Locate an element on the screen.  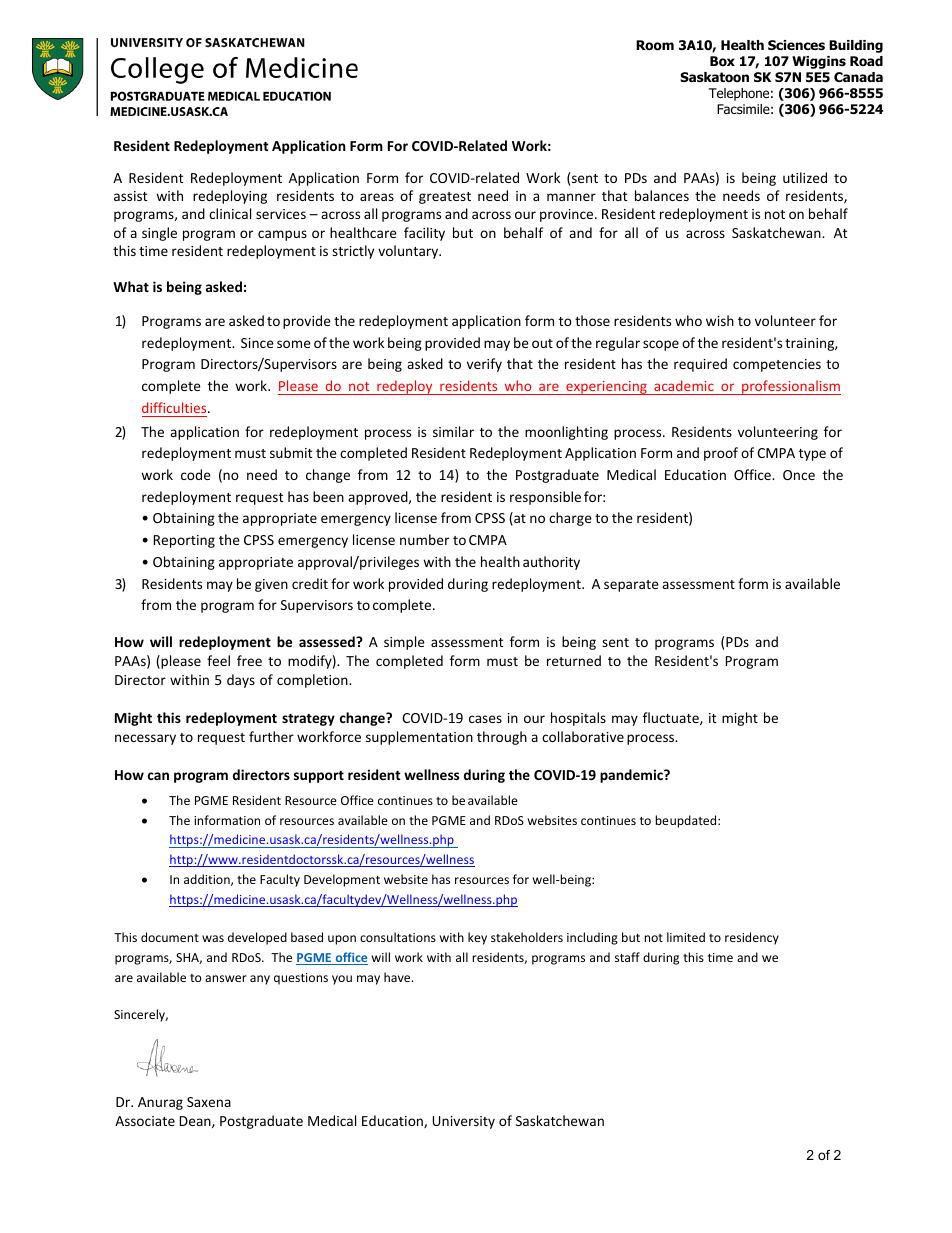
Saxena is located at coordinates (209, 1102).
